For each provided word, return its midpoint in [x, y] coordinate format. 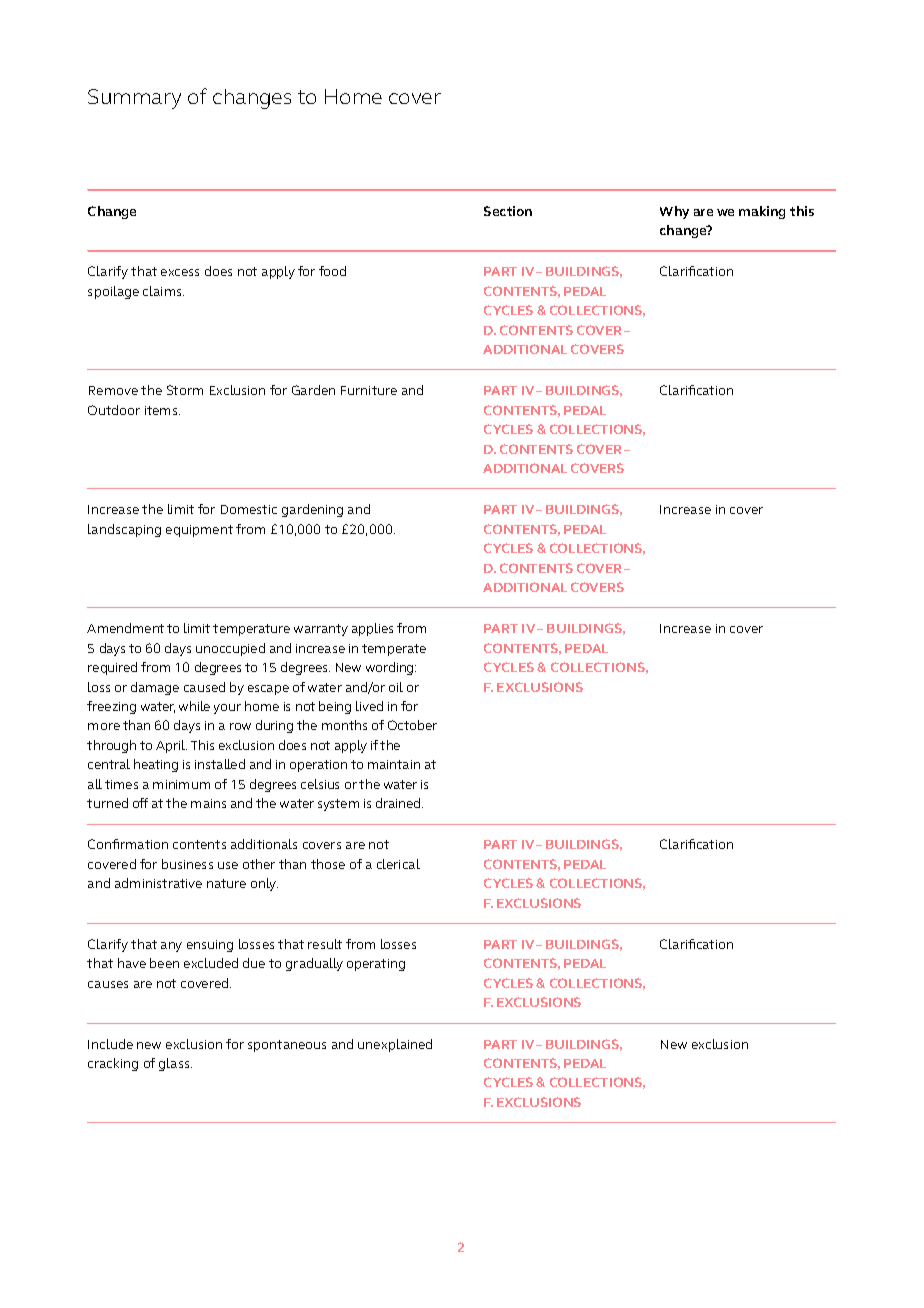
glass [175, 1064]
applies [372, 629]
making [762, 212]
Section [508, 211]
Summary [134, 99]
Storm [185, 390]
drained [399, 803]
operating [376, 965]
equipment [199, 531]
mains [208, 803]
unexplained [395, 1045]
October [412, 725]
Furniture [369, 390]
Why [674, 212]
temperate [394, 650]
